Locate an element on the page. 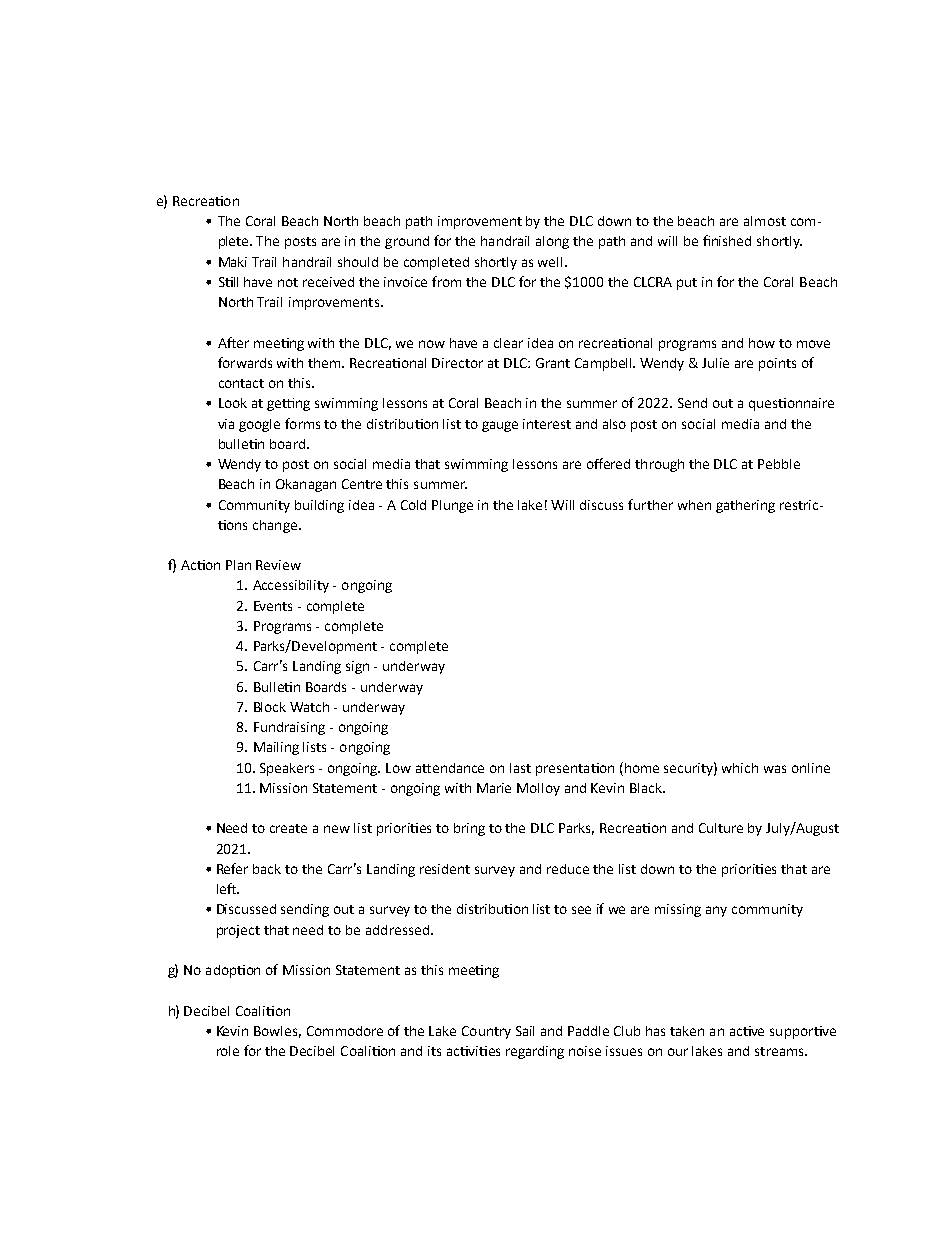 The image size is (952, 1233). Events is located at coordinates (273, 606).
